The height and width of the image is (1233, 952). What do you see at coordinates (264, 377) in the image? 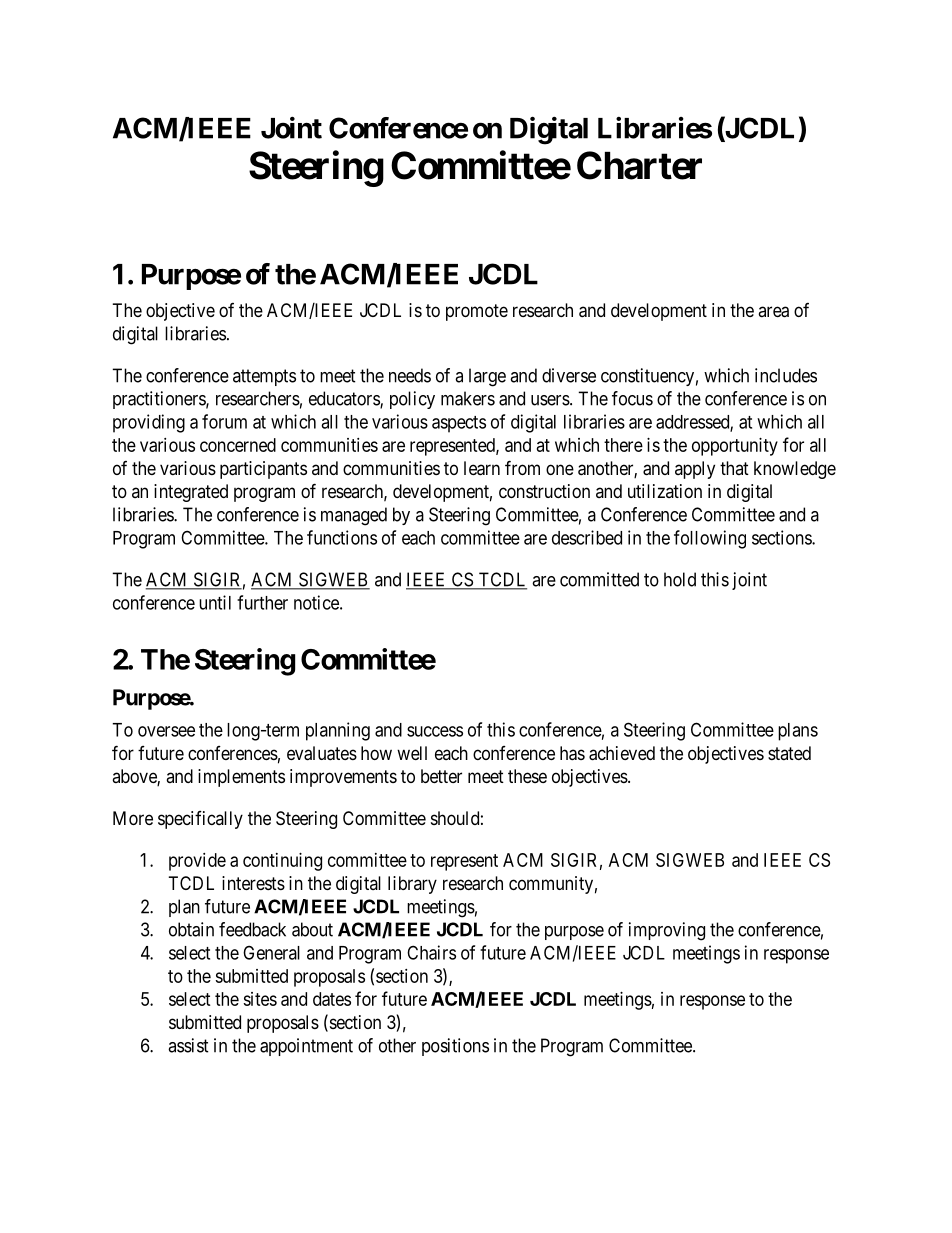
I see `attempts` at bounding box center [264, 377].
